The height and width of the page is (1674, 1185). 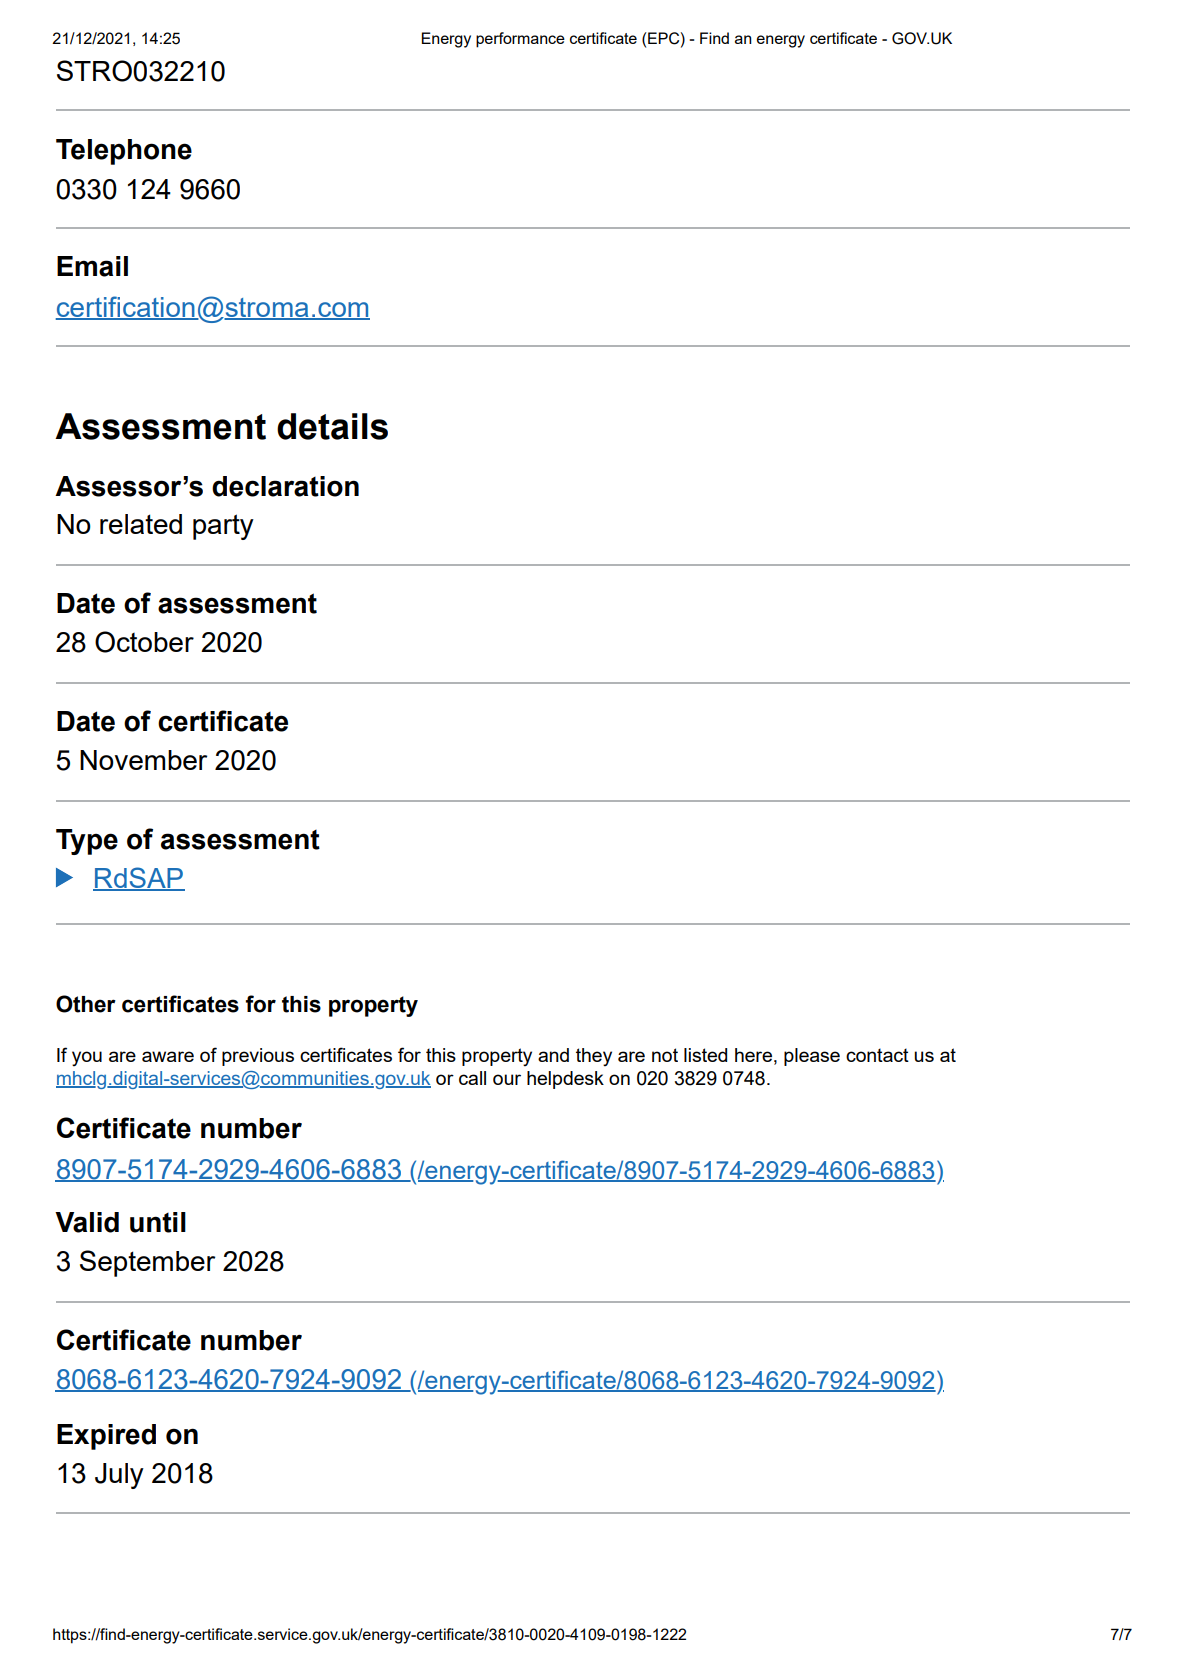 I want to click on details, so click(x=332, y=426).
